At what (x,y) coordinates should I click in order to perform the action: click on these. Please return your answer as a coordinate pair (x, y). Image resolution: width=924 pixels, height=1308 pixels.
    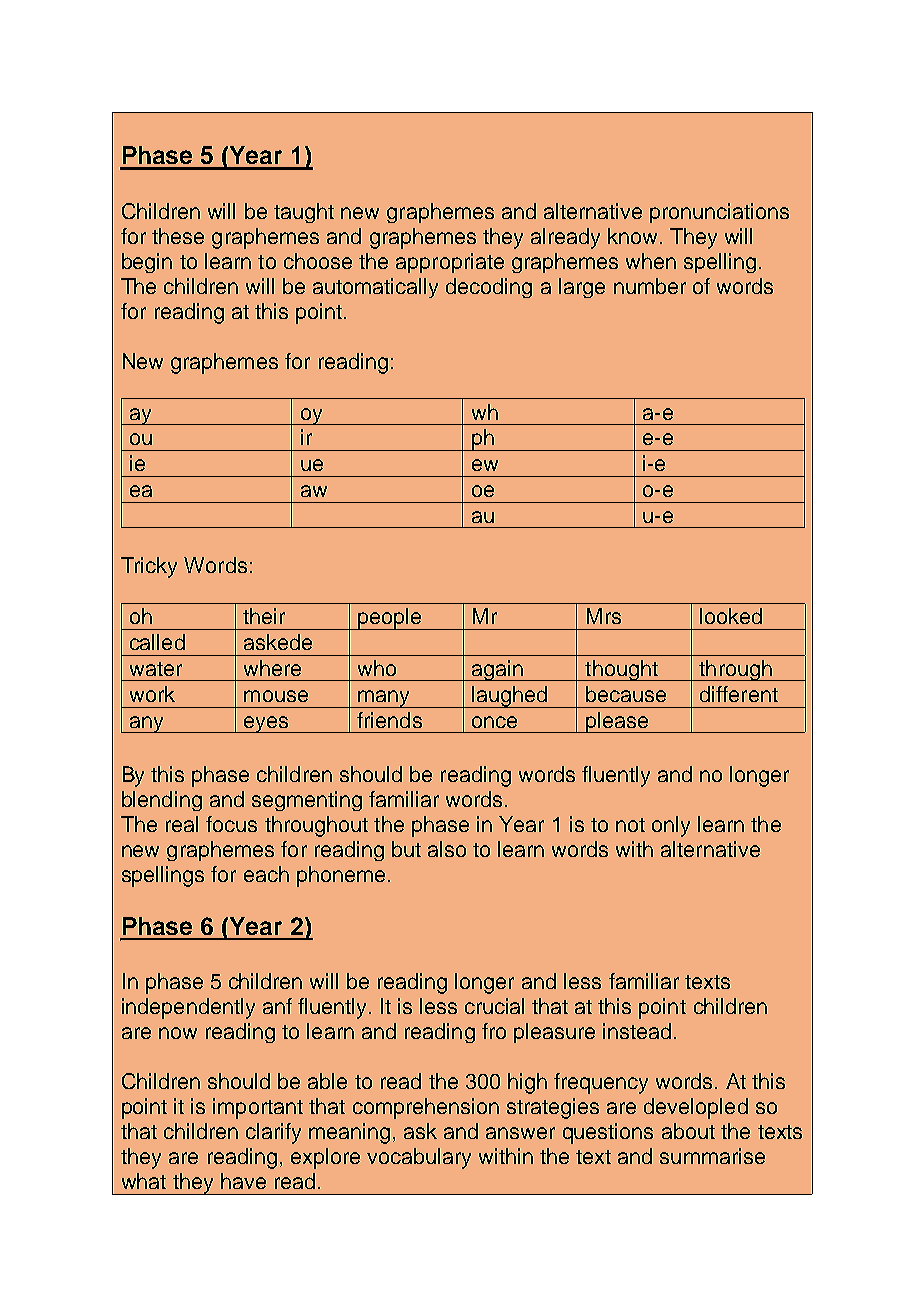
    Looking at the image, I should click on (178, 236).
